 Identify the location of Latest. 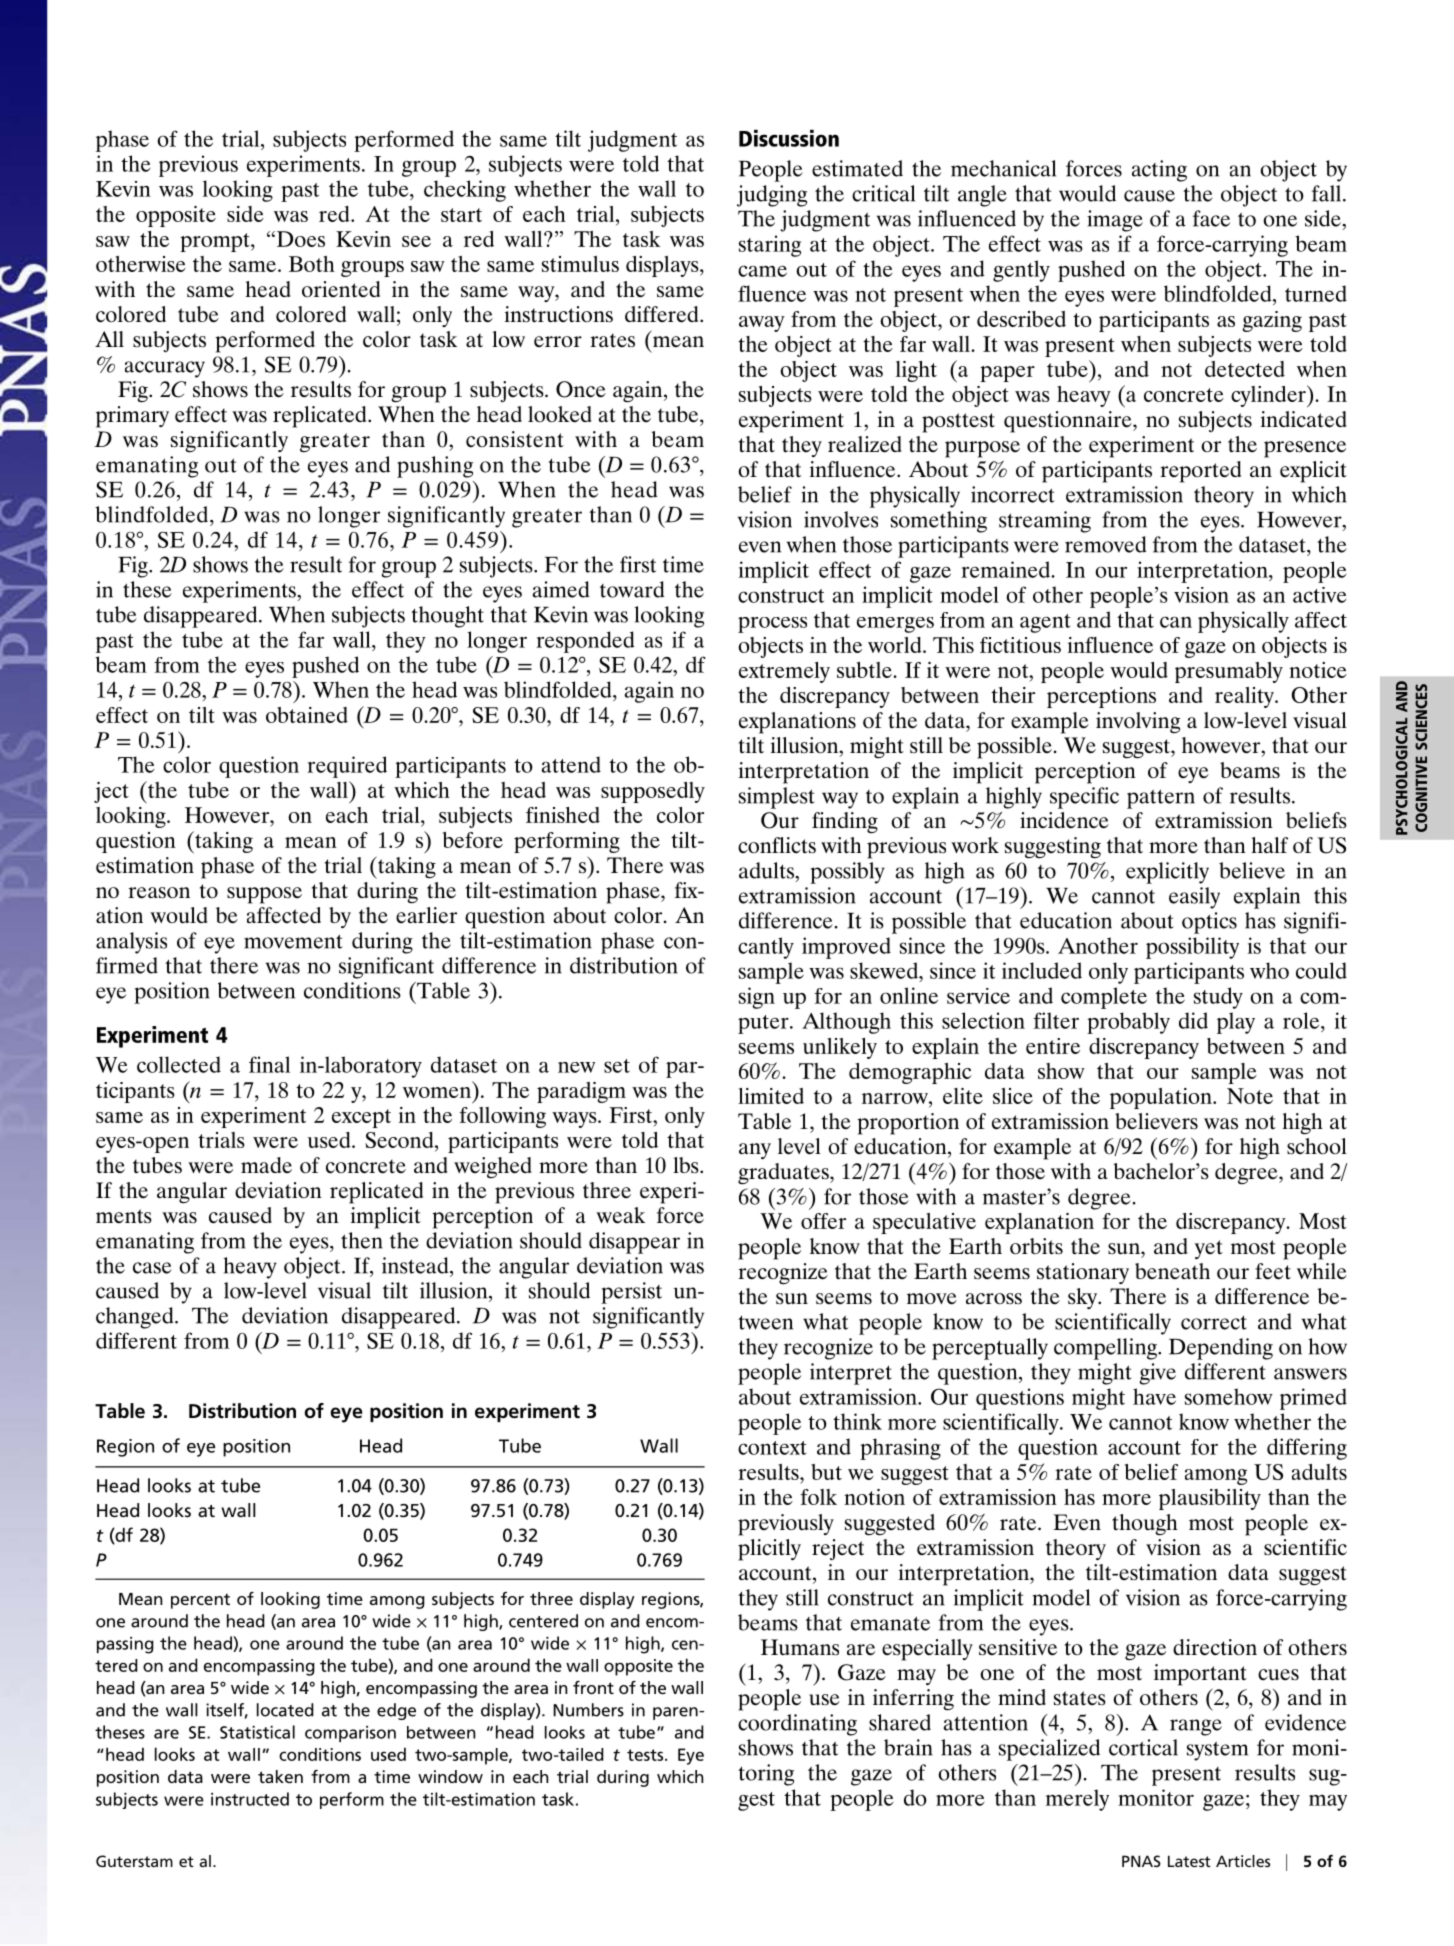
(1189, 1861).
